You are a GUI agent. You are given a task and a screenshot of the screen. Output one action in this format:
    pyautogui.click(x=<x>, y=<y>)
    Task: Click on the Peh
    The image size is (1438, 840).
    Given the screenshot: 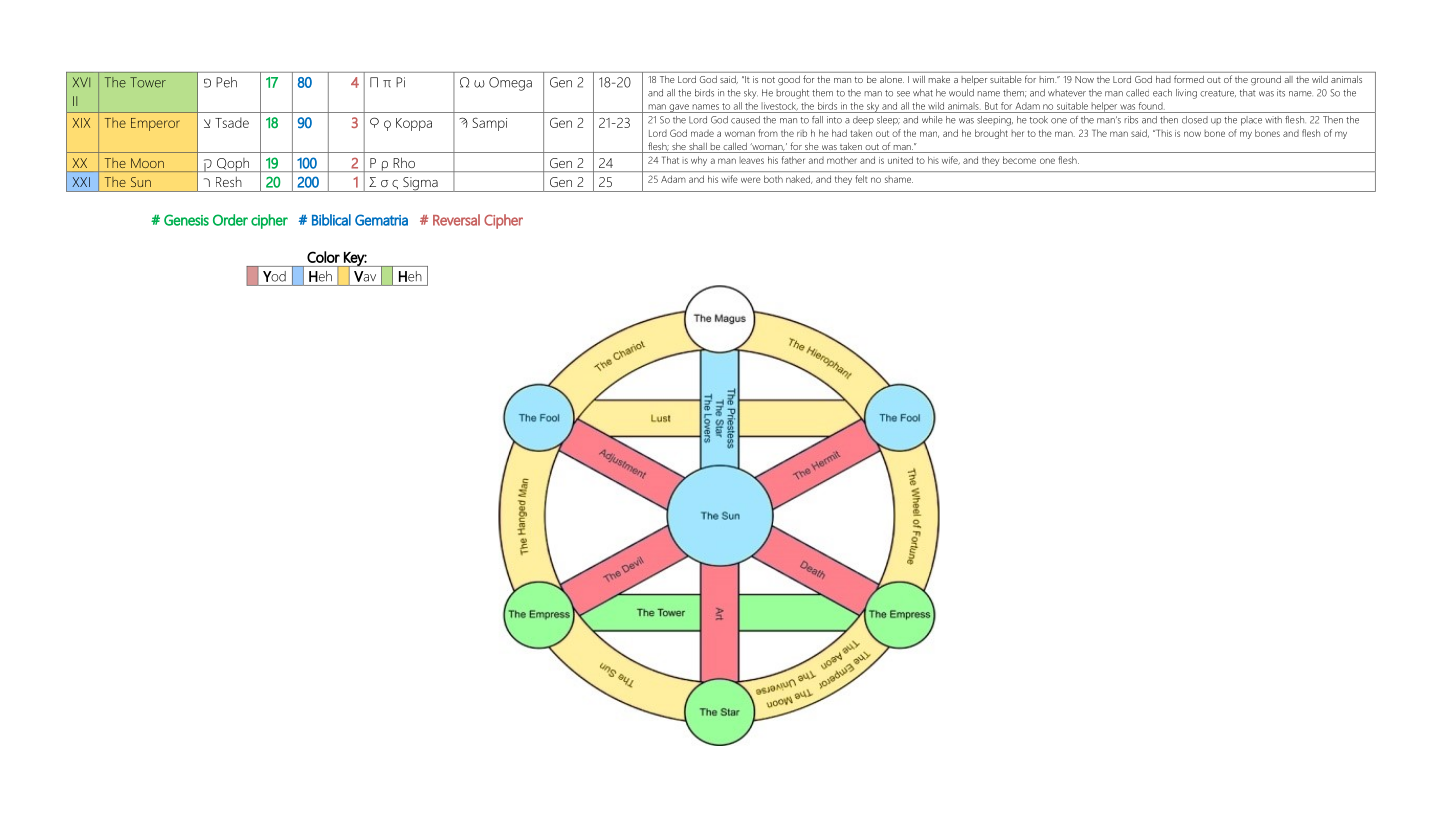 What is the action you would take?
    pyautogui.click(x=226, y=82)
